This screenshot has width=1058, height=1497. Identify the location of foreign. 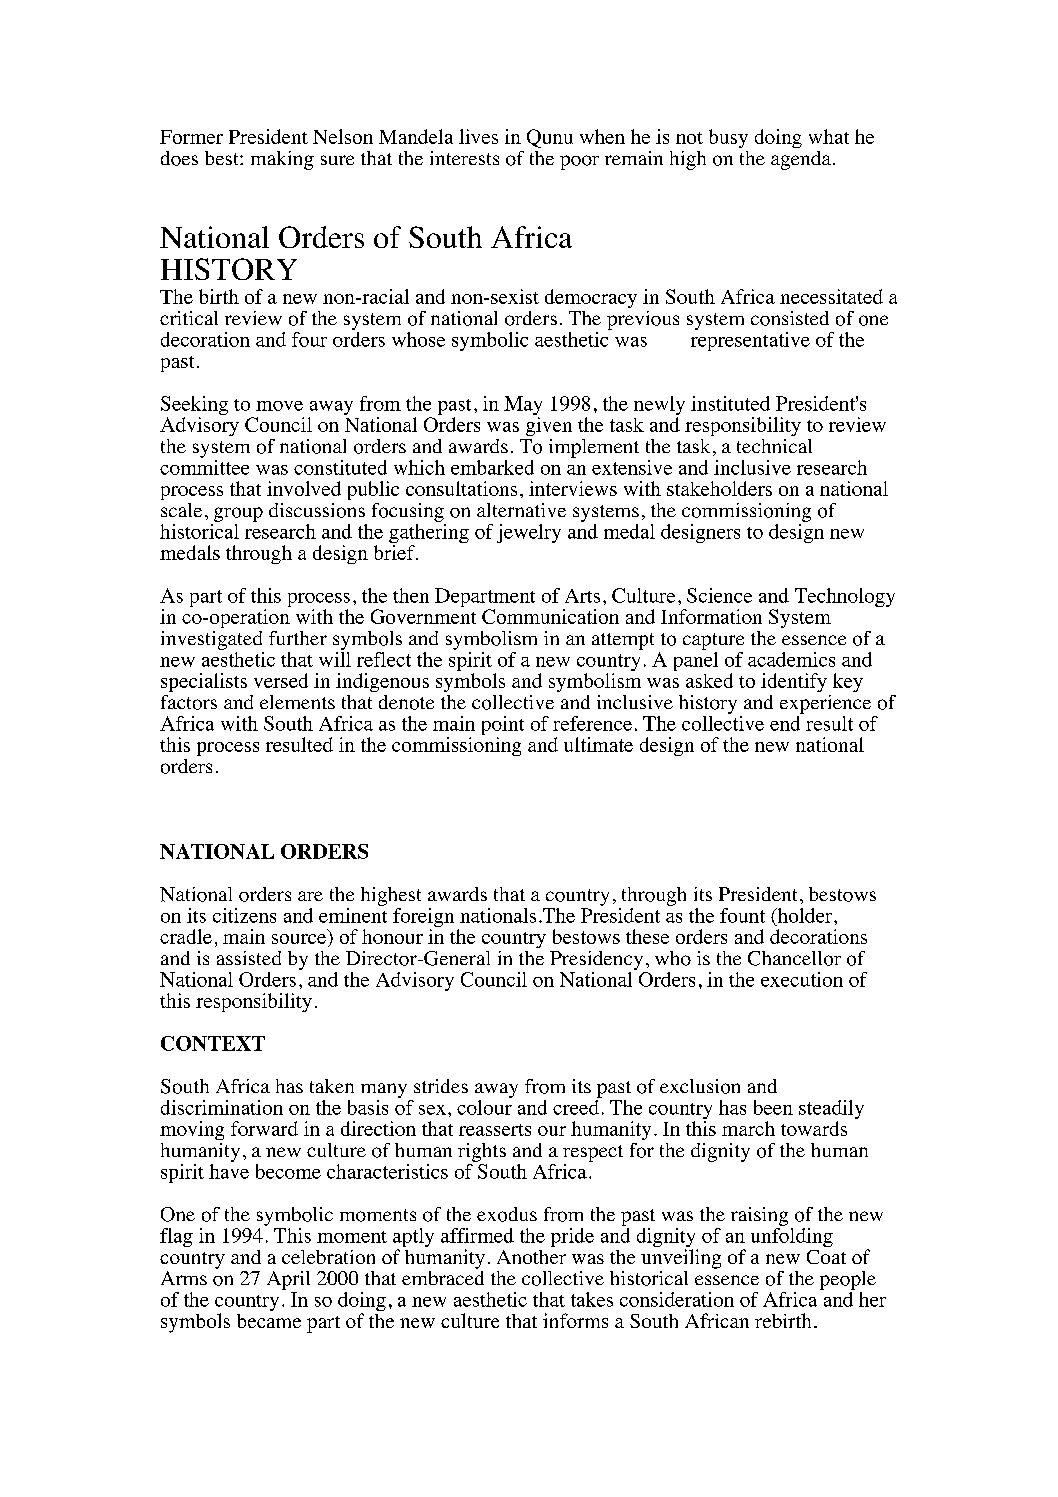
(423, 919).
